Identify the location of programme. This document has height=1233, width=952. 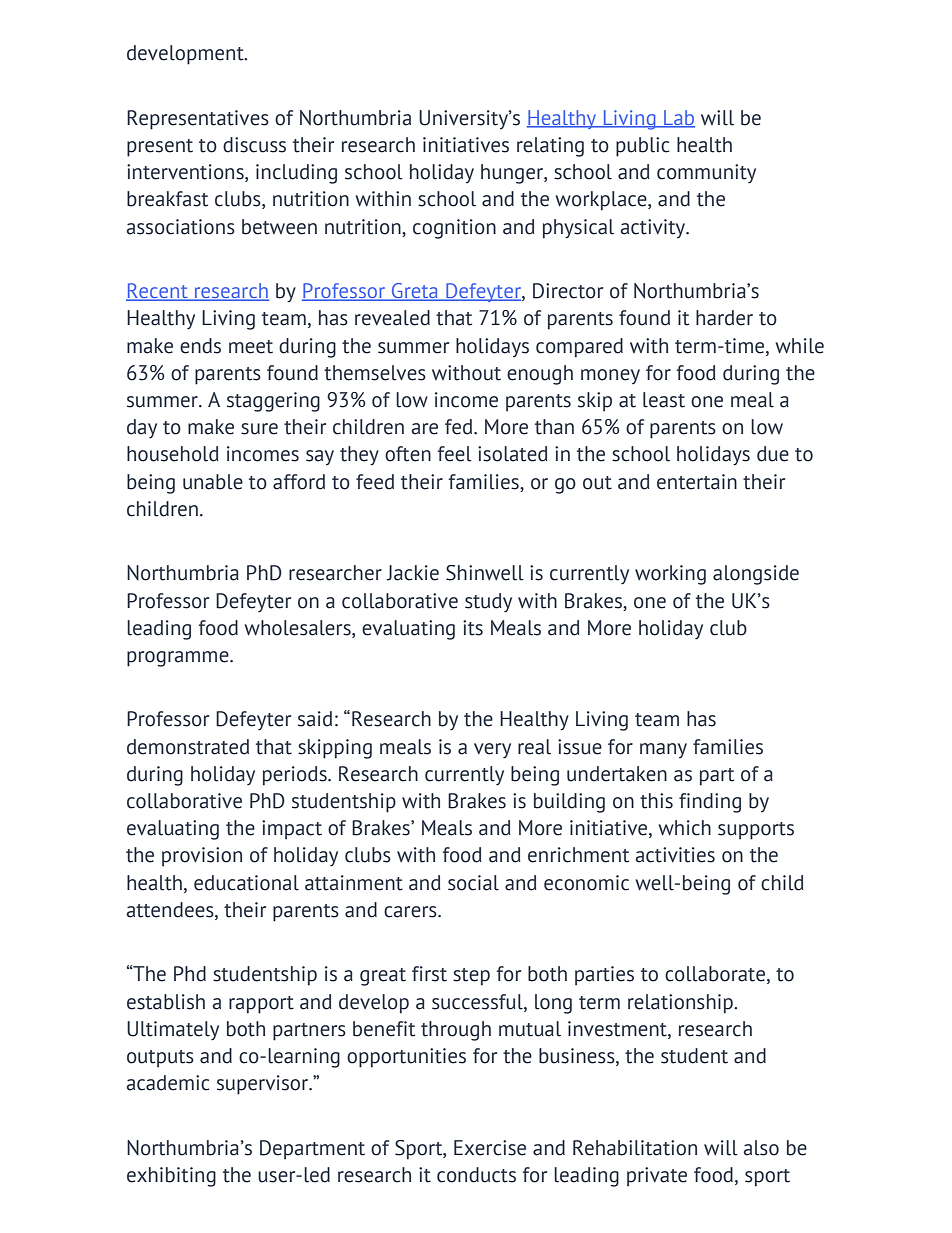
(179, 659).
